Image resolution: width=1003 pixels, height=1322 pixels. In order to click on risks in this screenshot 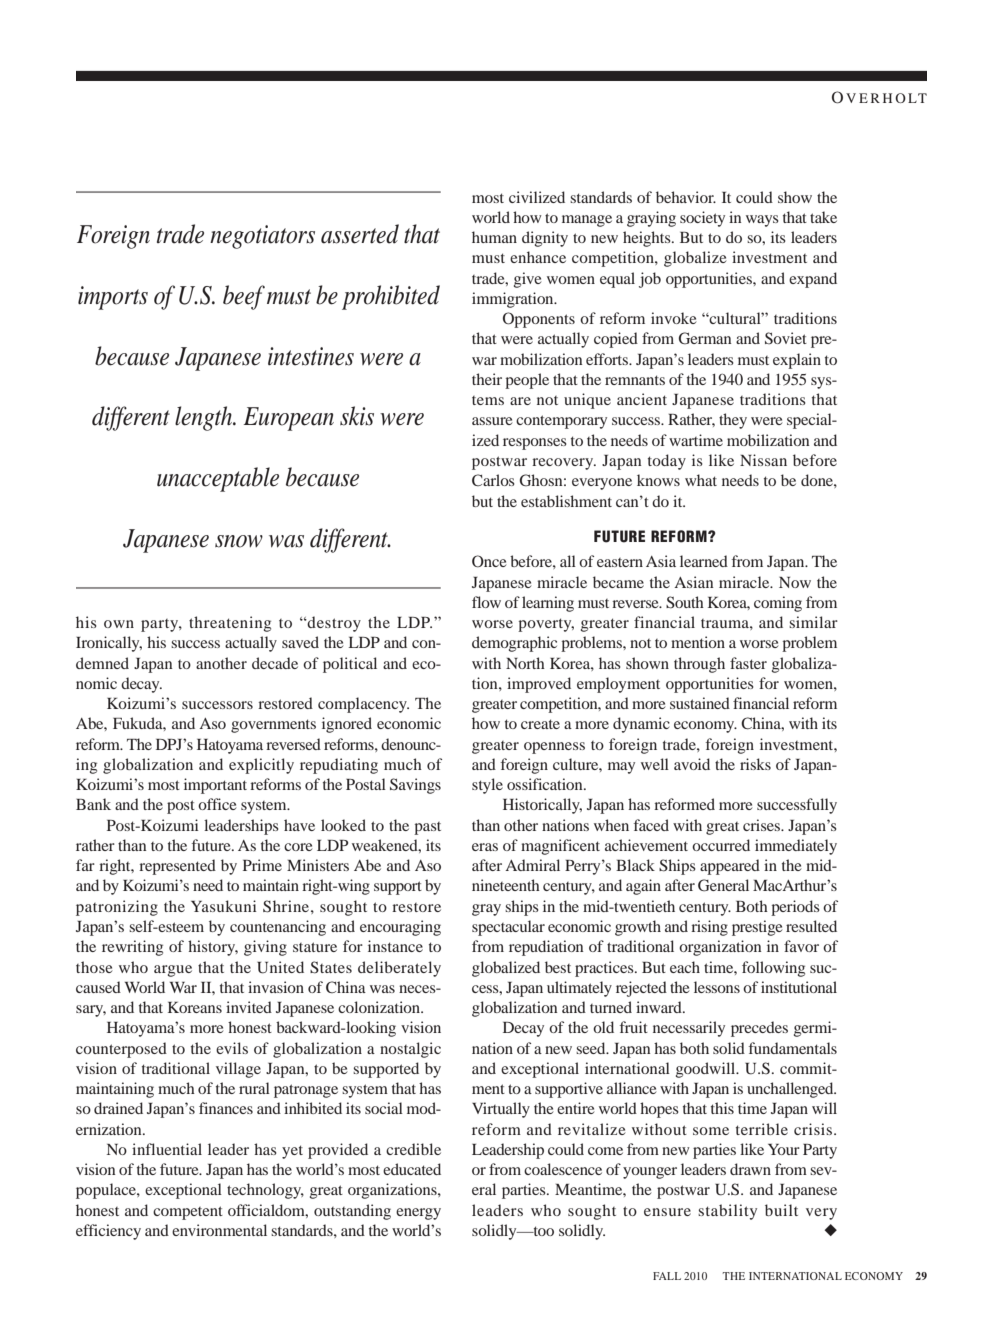, I will do `click(755, 764)`.
